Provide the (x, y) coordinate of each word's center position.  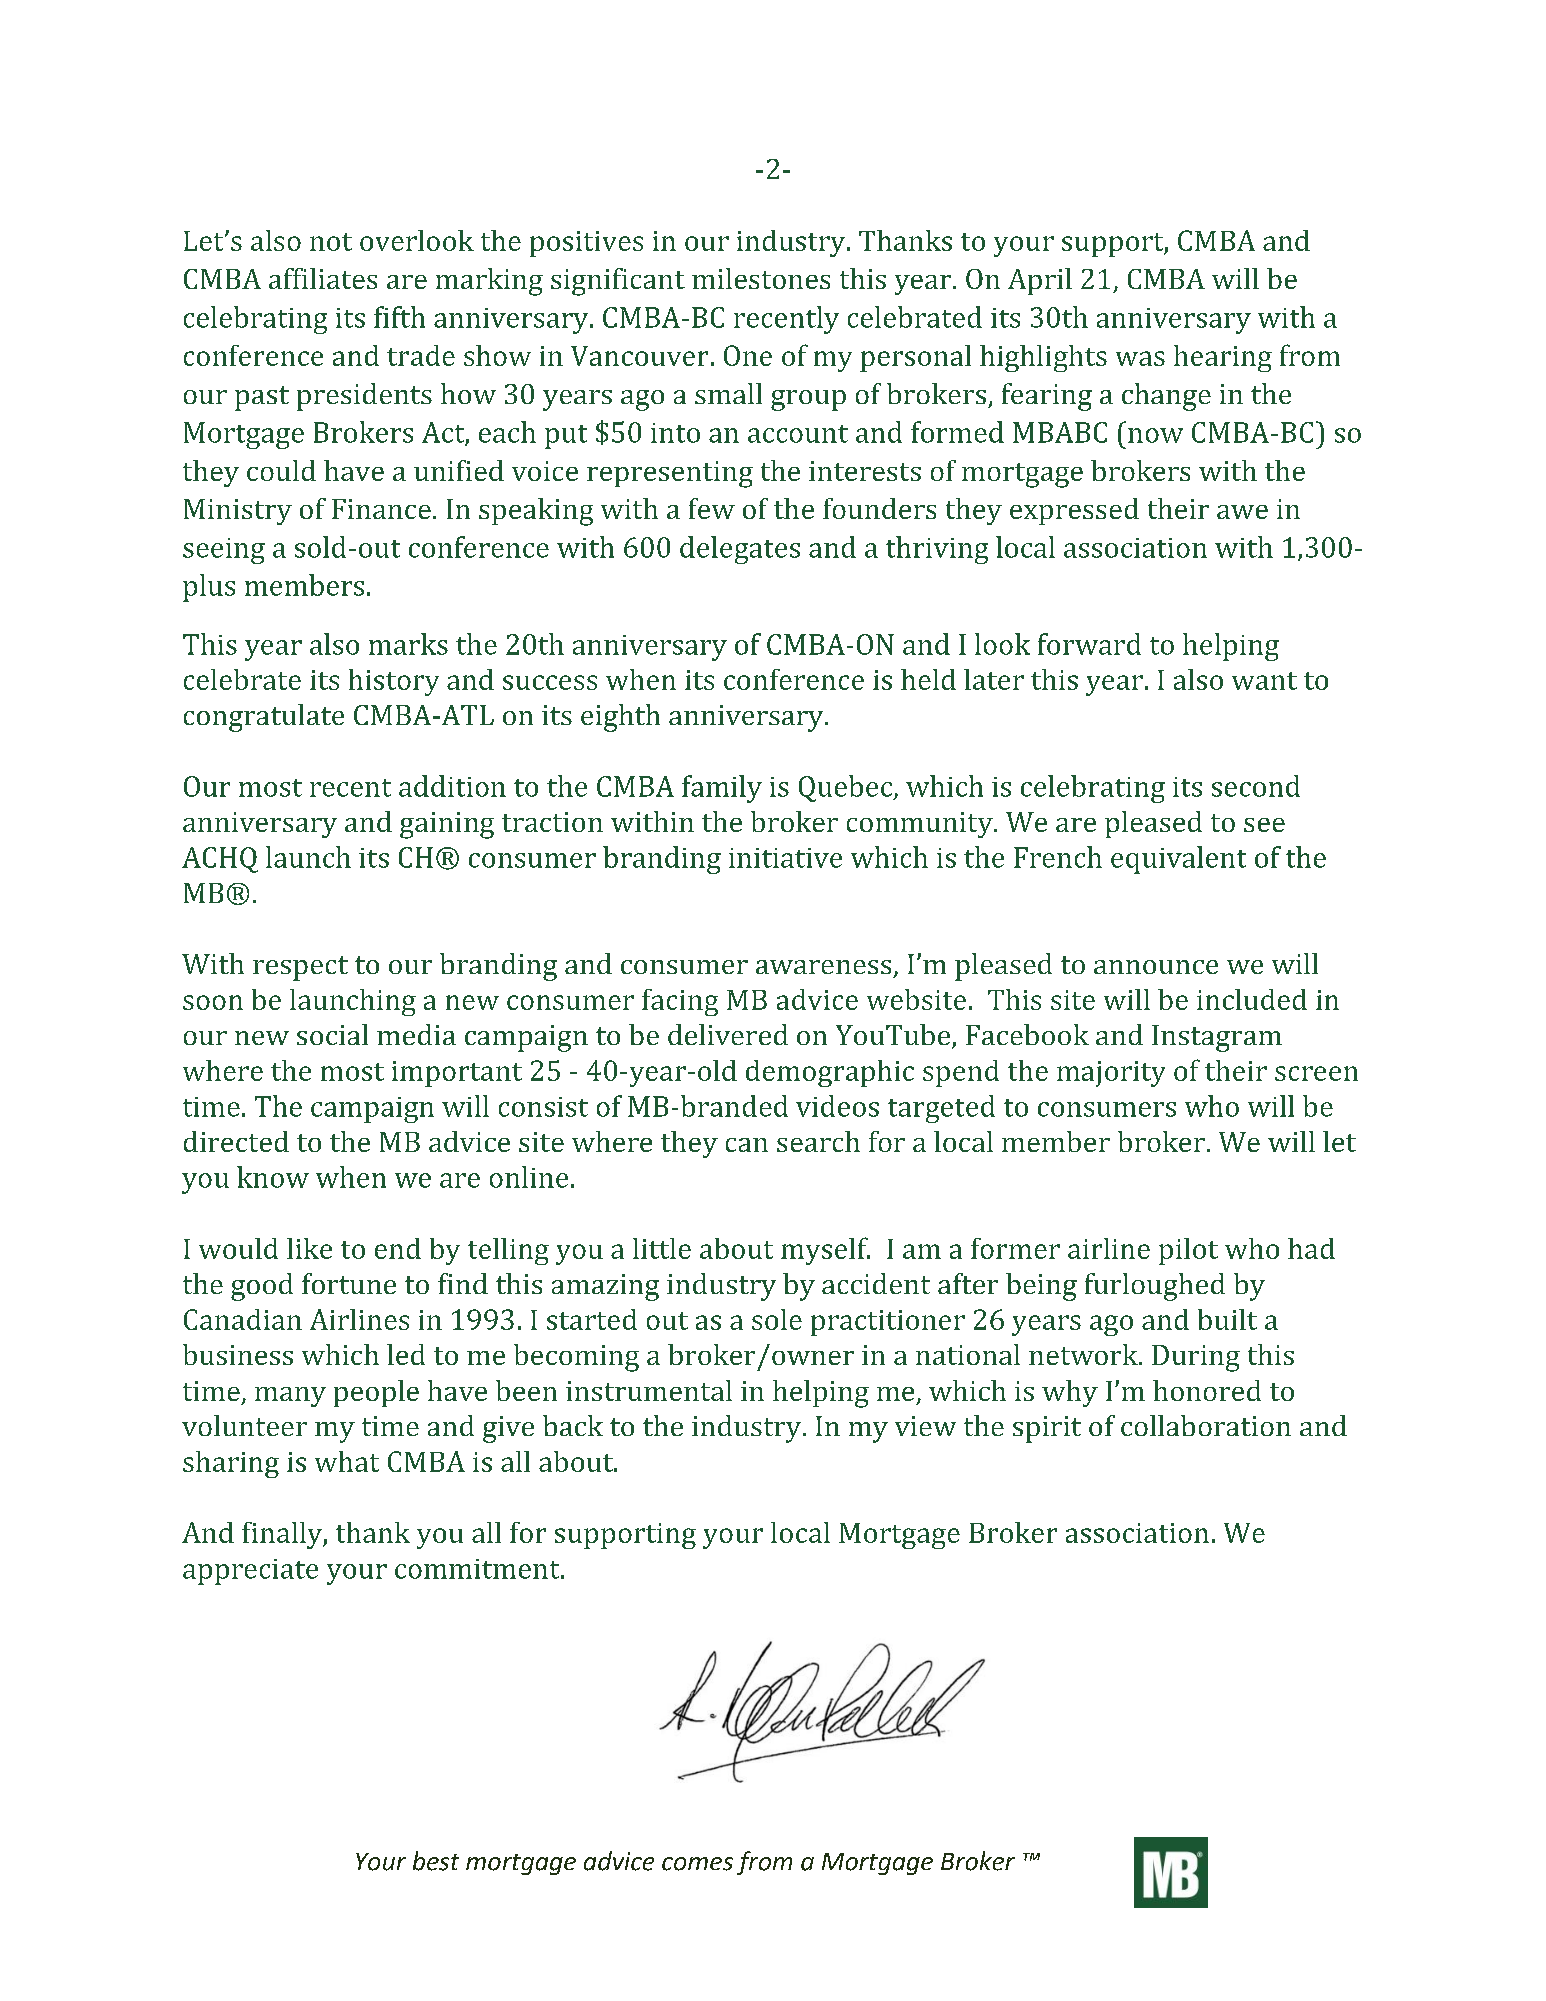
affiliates (323, 278)
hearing (1223, 358)
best (436, 1861)
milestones (761, 278)
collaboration (1206, 1425)
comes (697, 1864)
